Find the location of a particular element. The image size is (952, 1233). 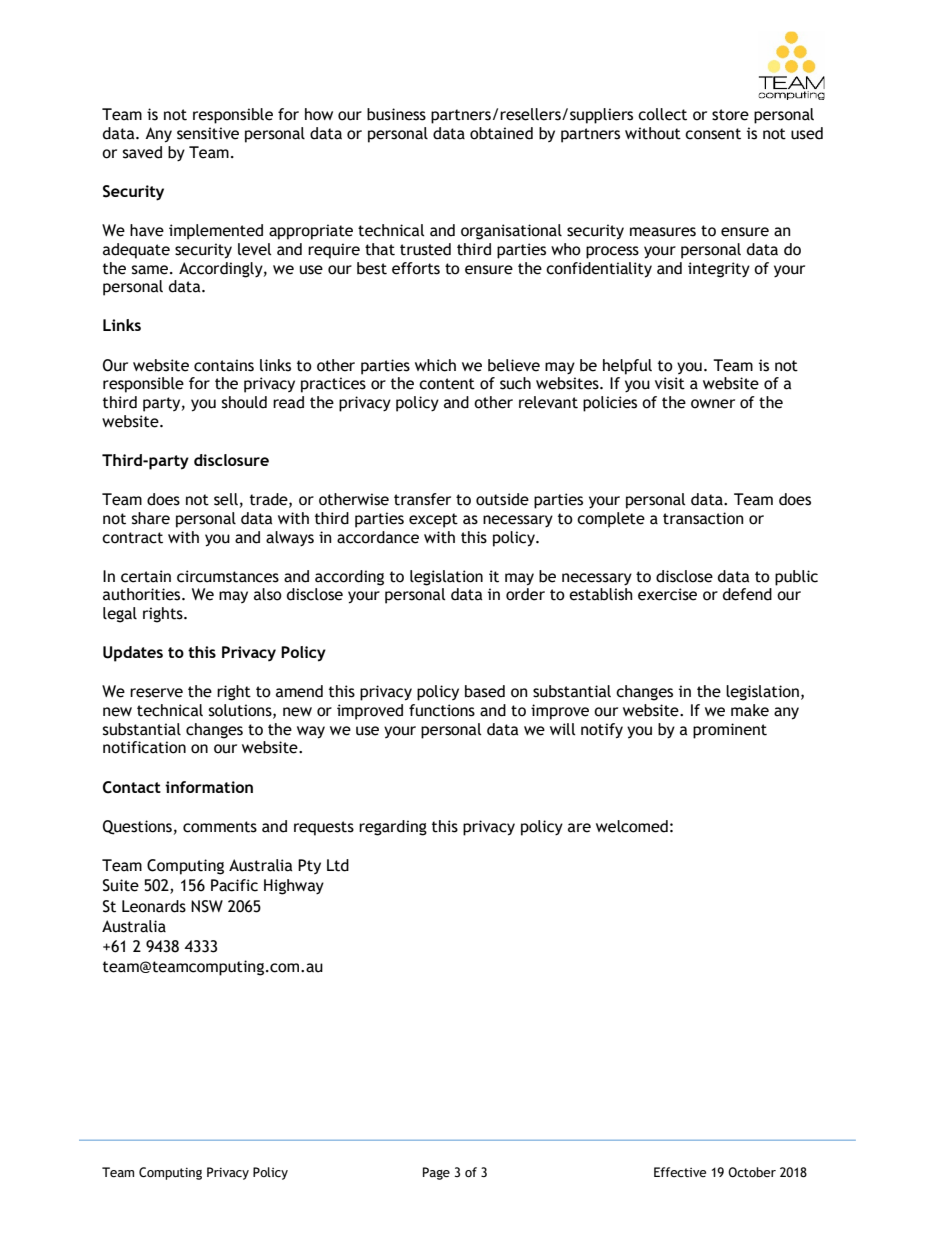

Effective is located at coordinates (680, 1172).
